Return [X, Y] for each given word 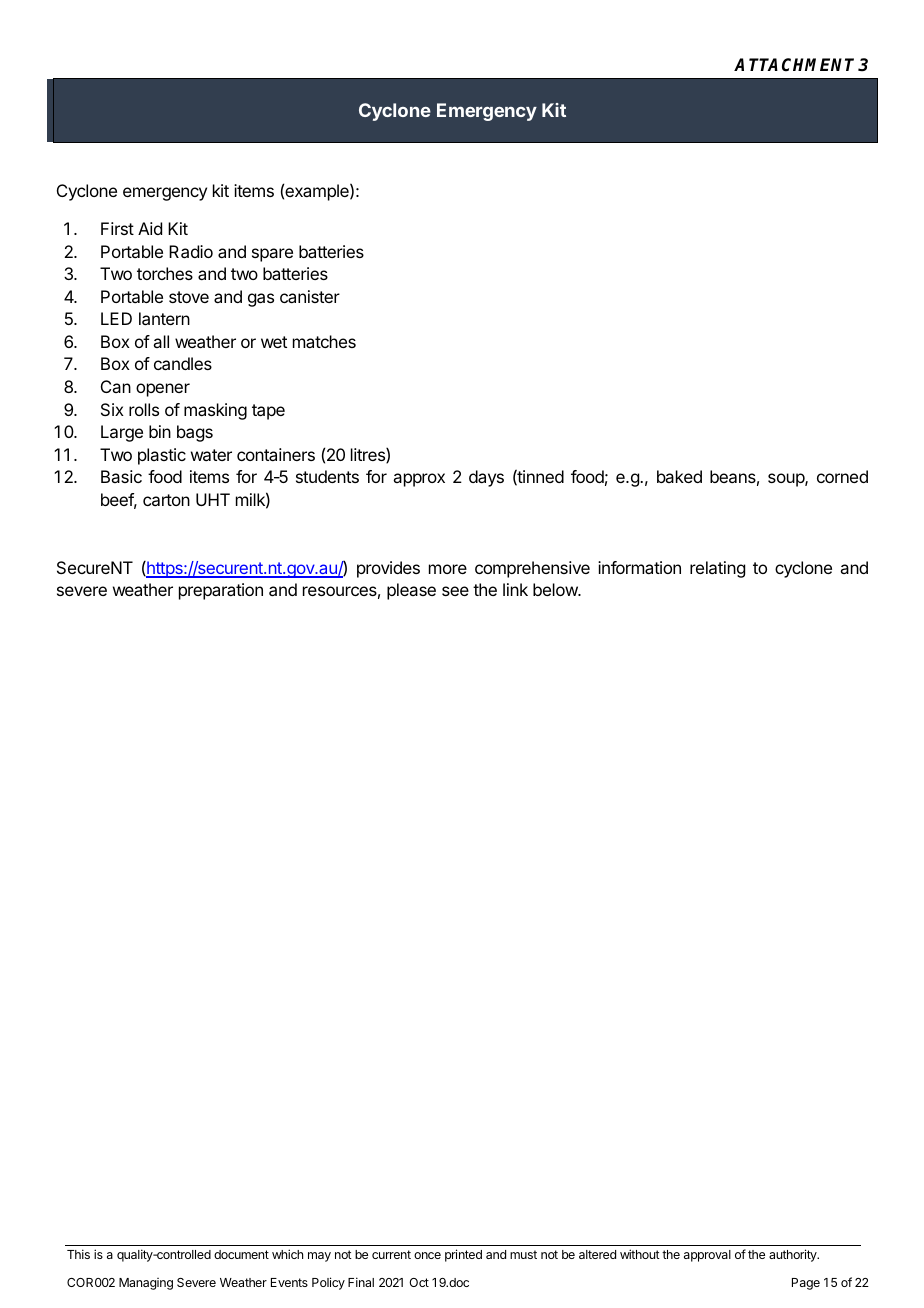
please [411, 591]
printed [463, 1255]
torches [165, 273]
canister [310, 296]
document [241, 1254]
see [455, 591]
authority [794, 1255]
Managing [146, 1284]
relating [717, 569]
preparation [221, 591]
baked [679, 476]
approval [707, 1256]
